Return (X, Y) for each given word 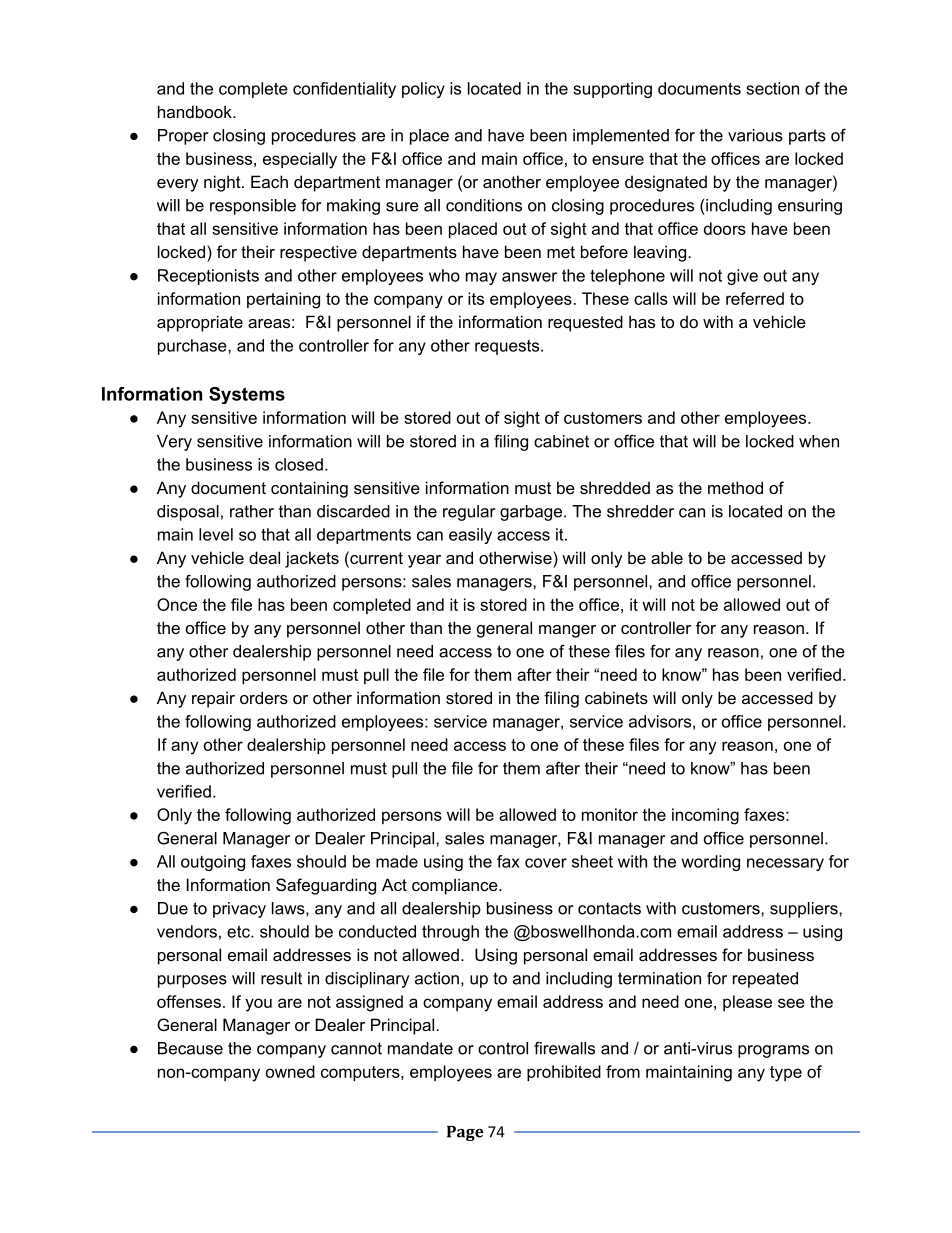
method (735, 487)
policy (423, 90)
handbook (196, 111)
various (755, 135)
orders (264, 697)
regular (469, 513)
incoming (705, 816)
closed (299, 464)
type (786, 1074)
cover (546, 863)
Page (465, 1133)
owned (290, 1071)
